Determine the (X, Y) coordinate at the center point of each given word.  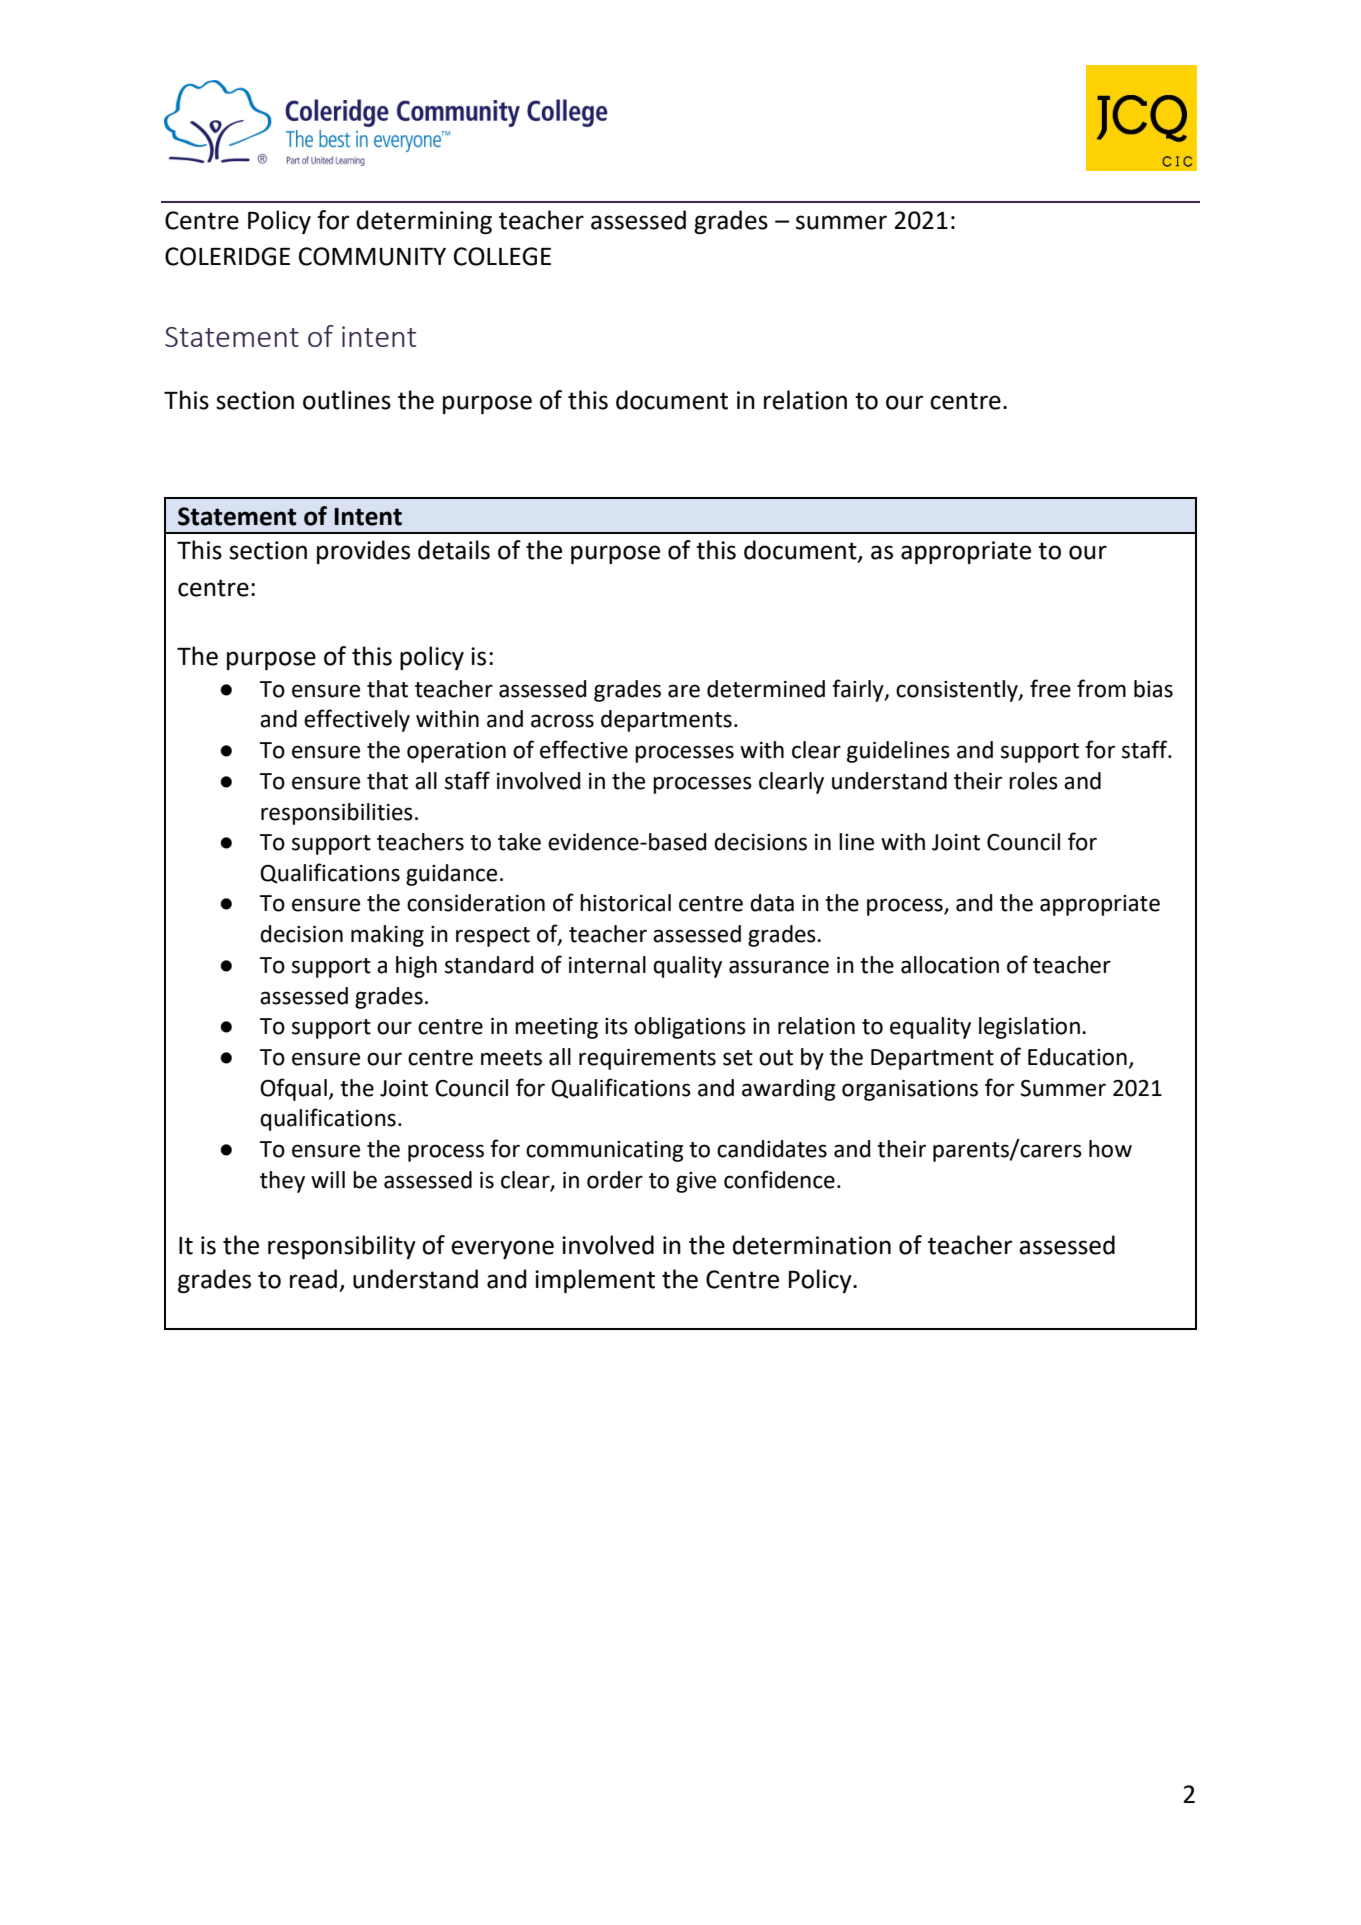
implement (595, 1281)
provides (363, 552)
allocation (950, 965)
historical (625, 903)
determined (766, 689)
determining (424, 222)
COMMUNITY (372, 256)
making (387, 936)
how (1110, 1149)
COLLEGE (502, 256)
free (1050, 688)
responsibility (342, 1247)
